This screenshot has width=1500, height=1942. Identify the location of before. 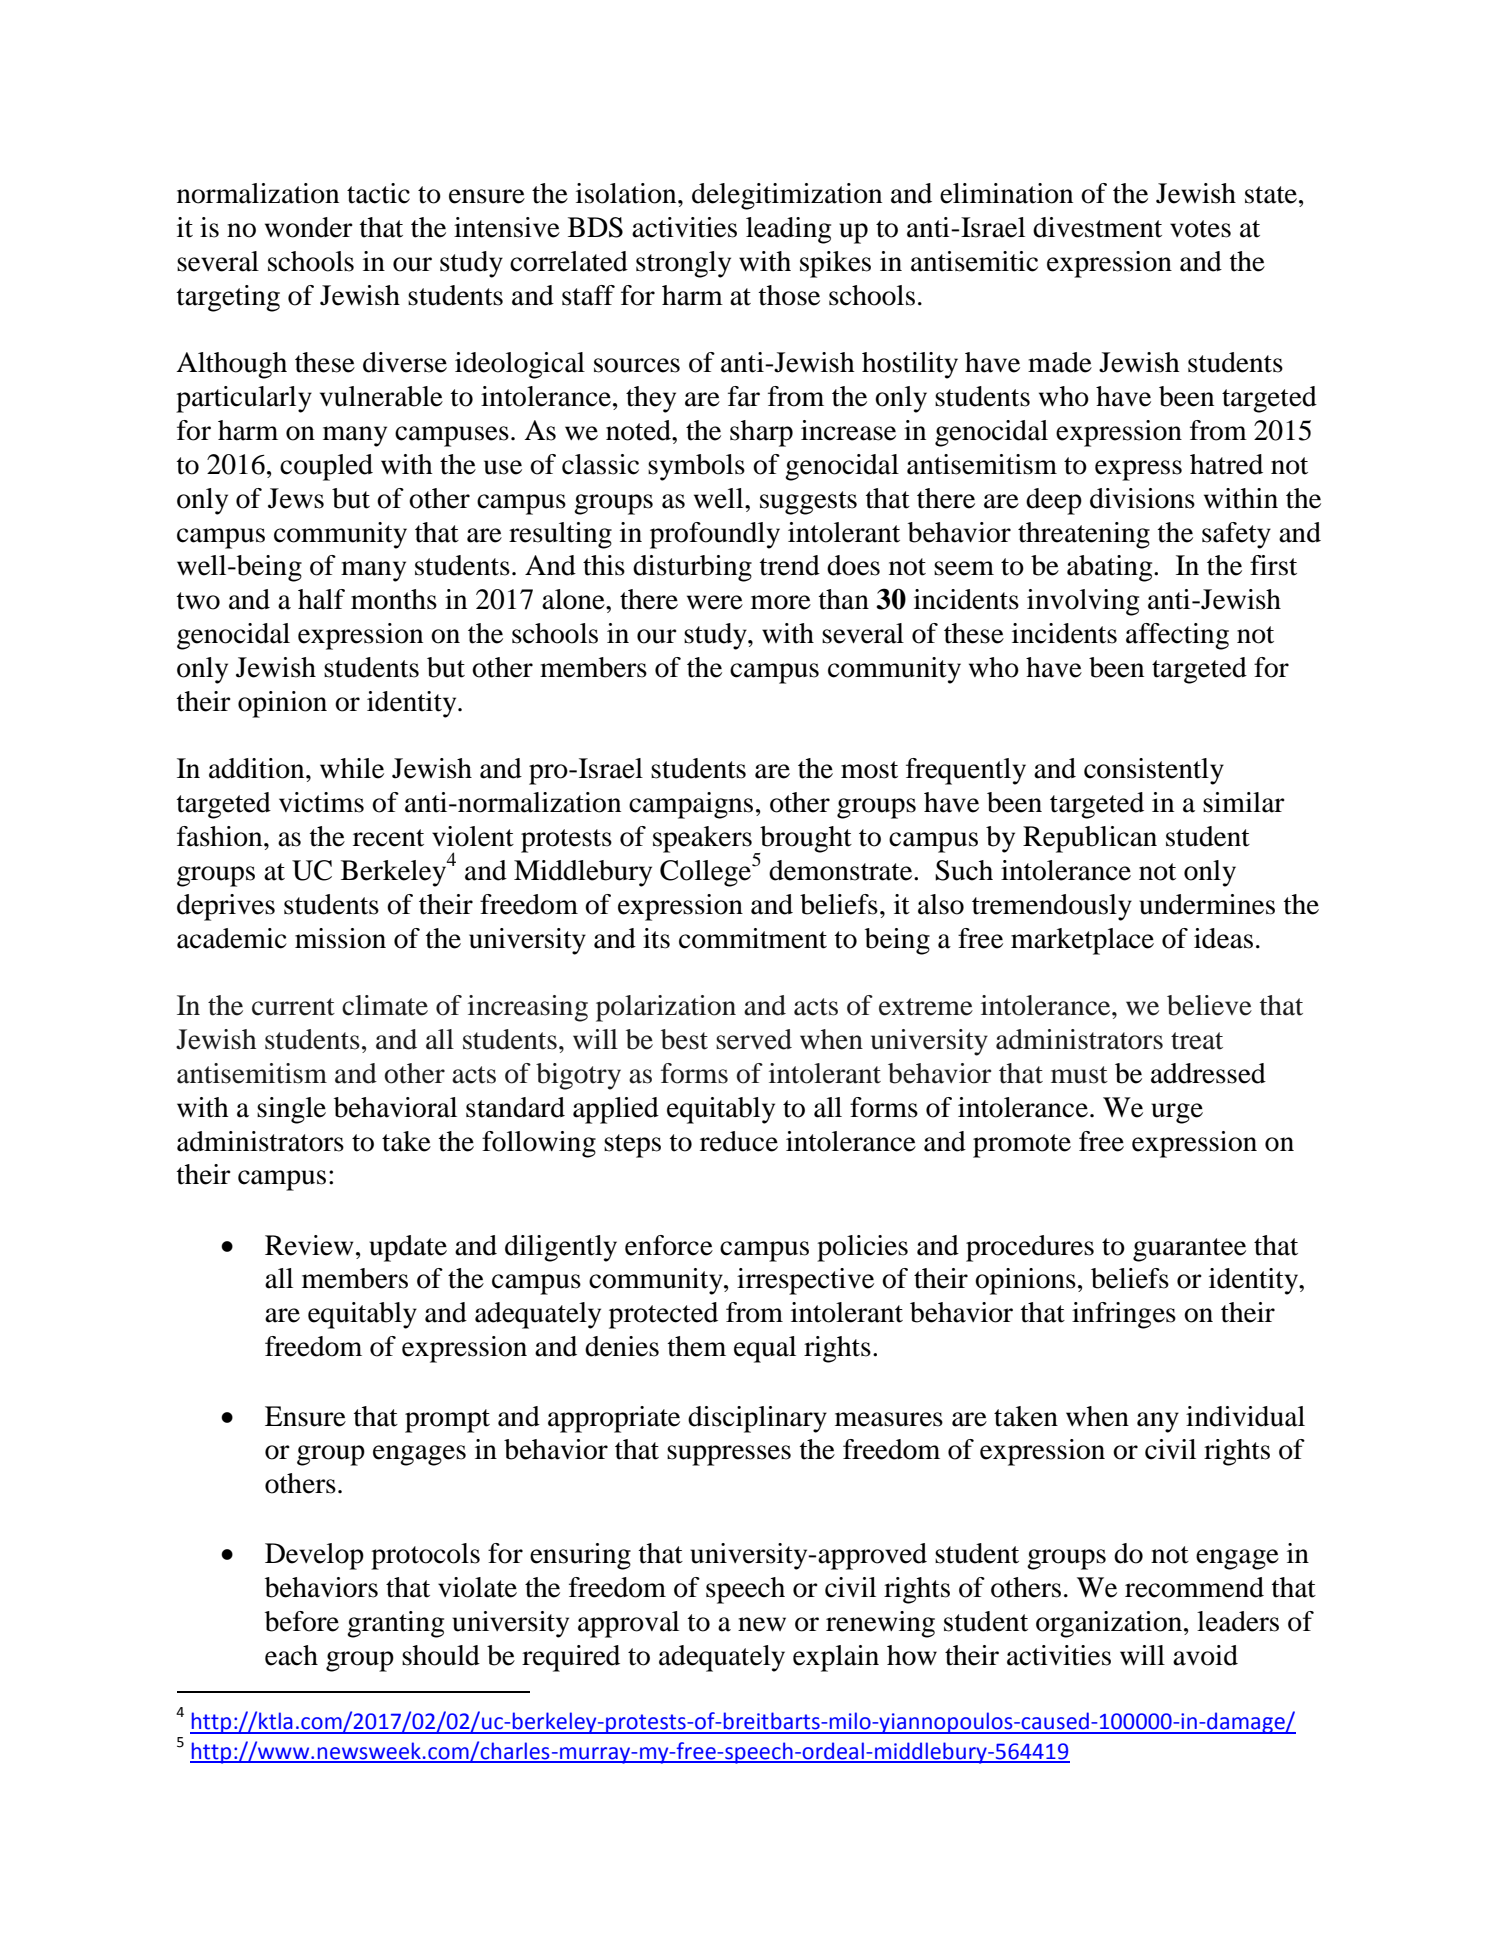
(302, 1621).
